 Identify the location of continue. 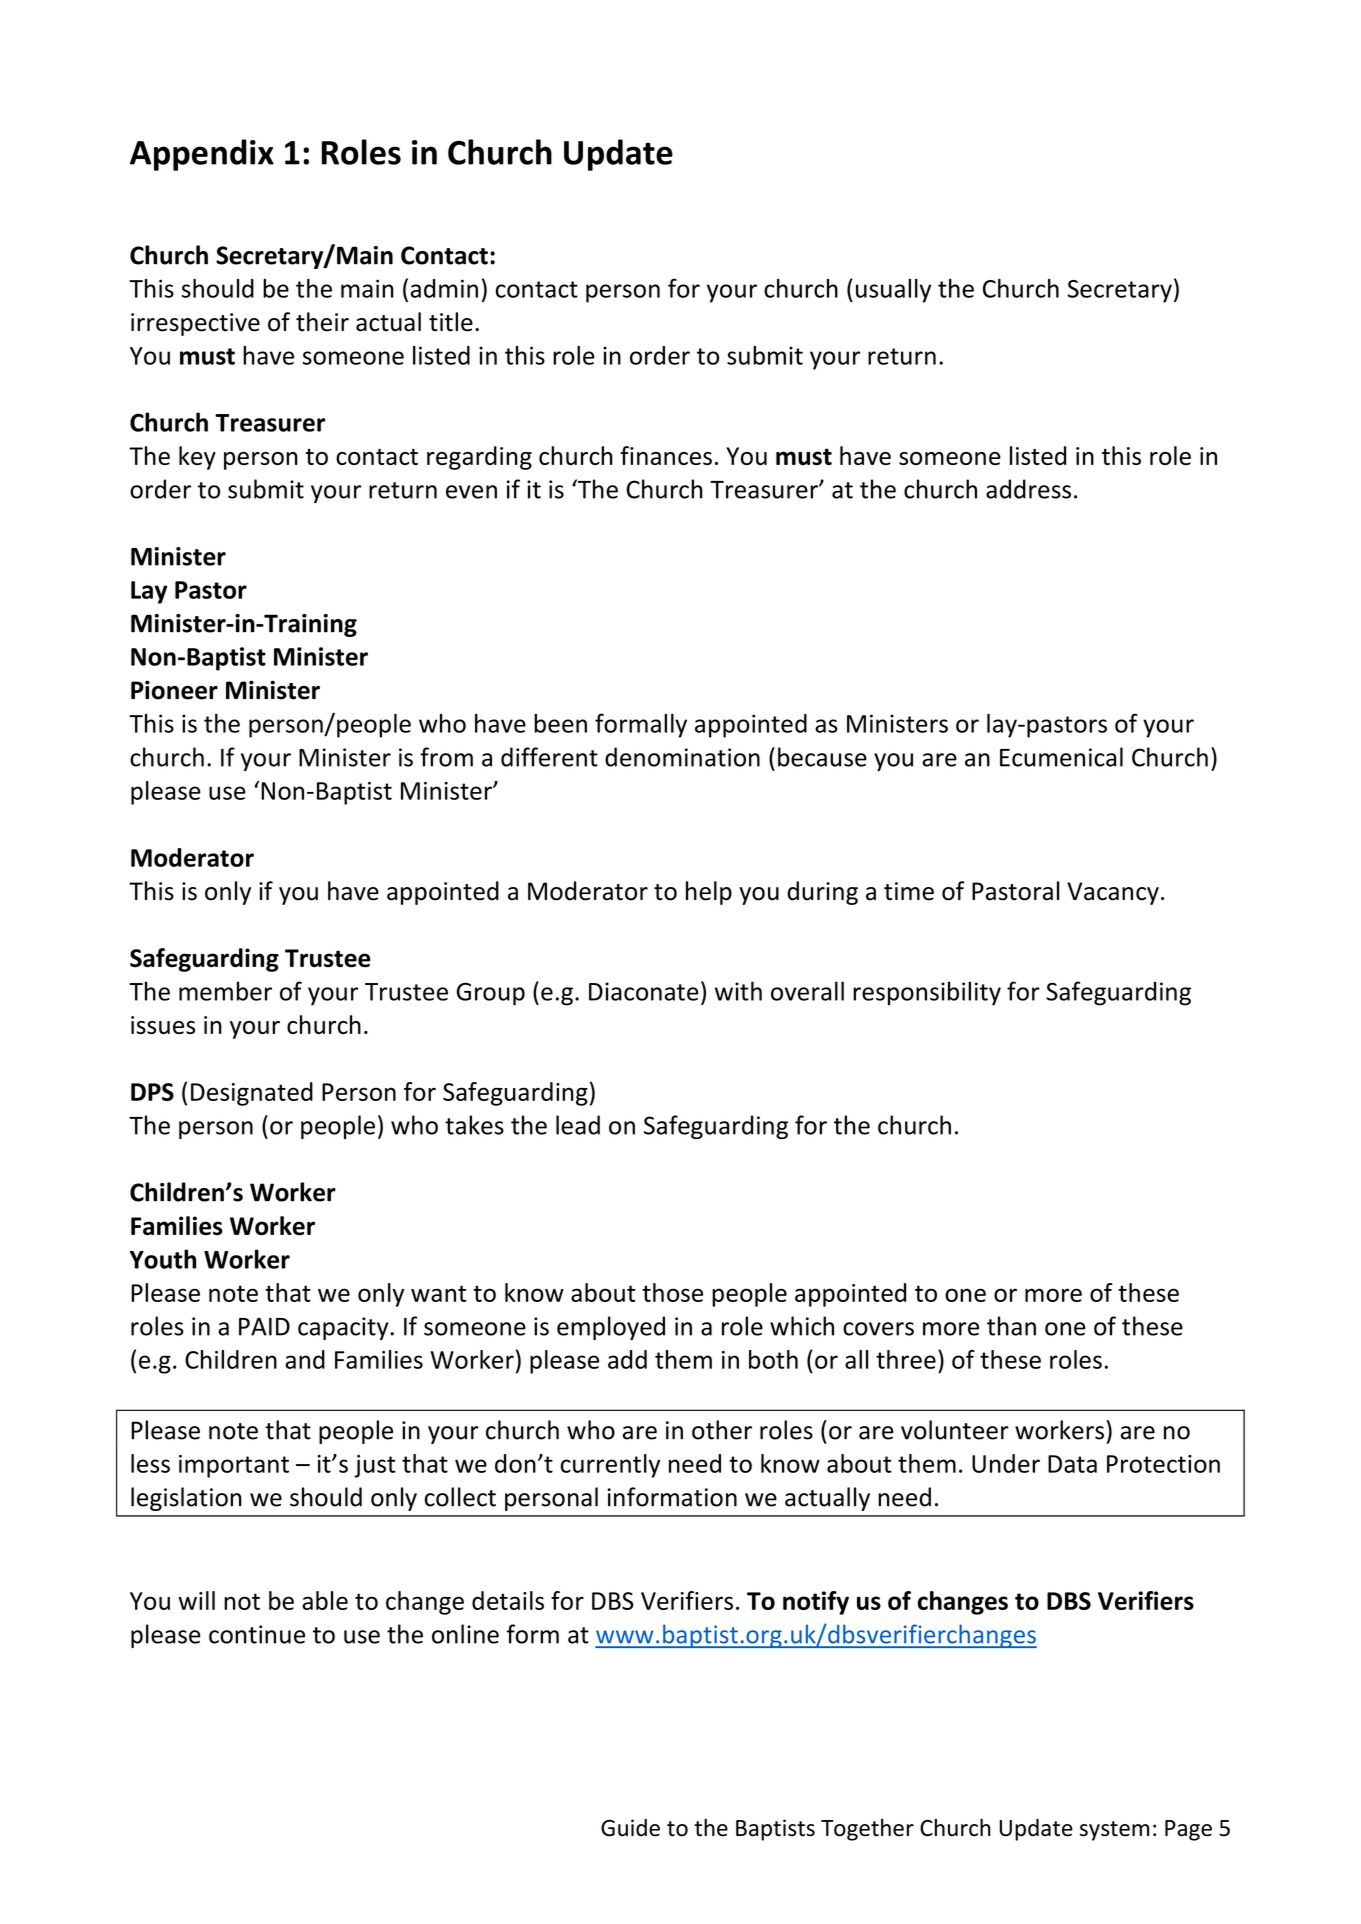
(257, 1634).
